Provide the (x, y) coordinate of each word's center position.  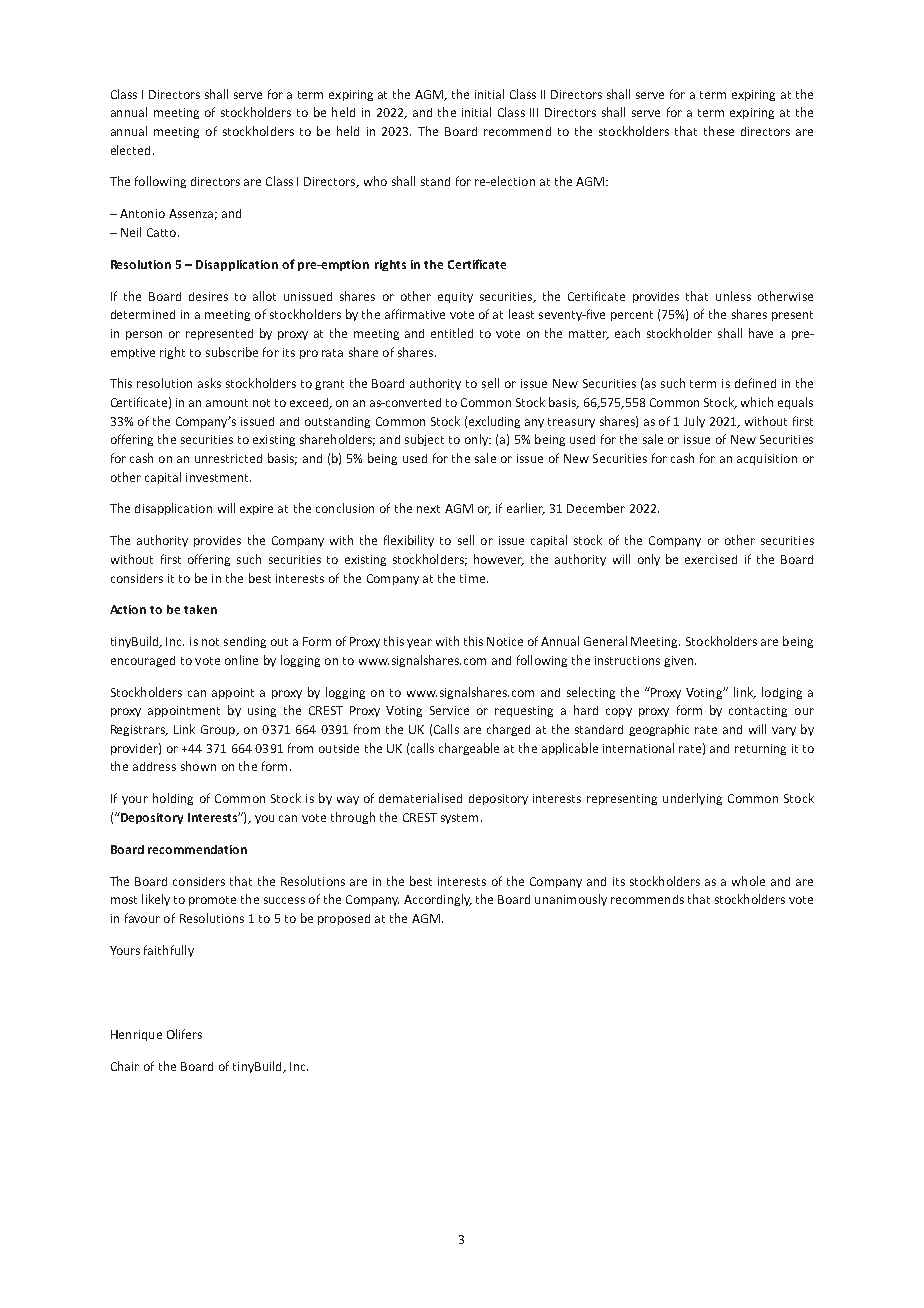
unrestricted (228, 458)
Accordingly (438, 900)
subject (424, 440)
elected (130, 150)
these (719, 131)
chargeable (469, 749)
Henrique (136, 1035)
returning (760, 749)
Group (219, 730)
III (534, 112)
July (694, 422)
